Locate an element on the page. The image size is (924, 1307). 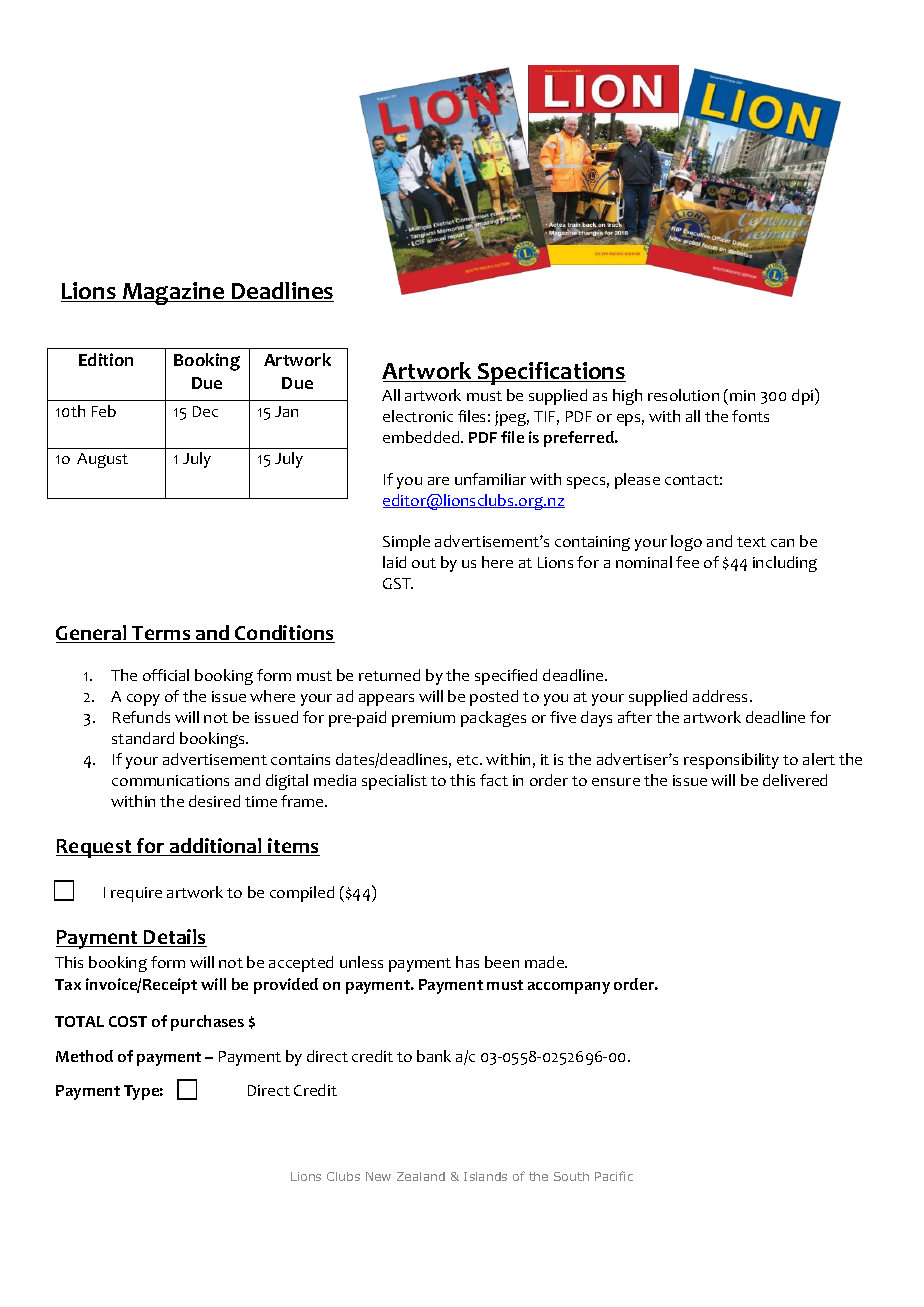
accompany is located at coordinates (569, 988).
